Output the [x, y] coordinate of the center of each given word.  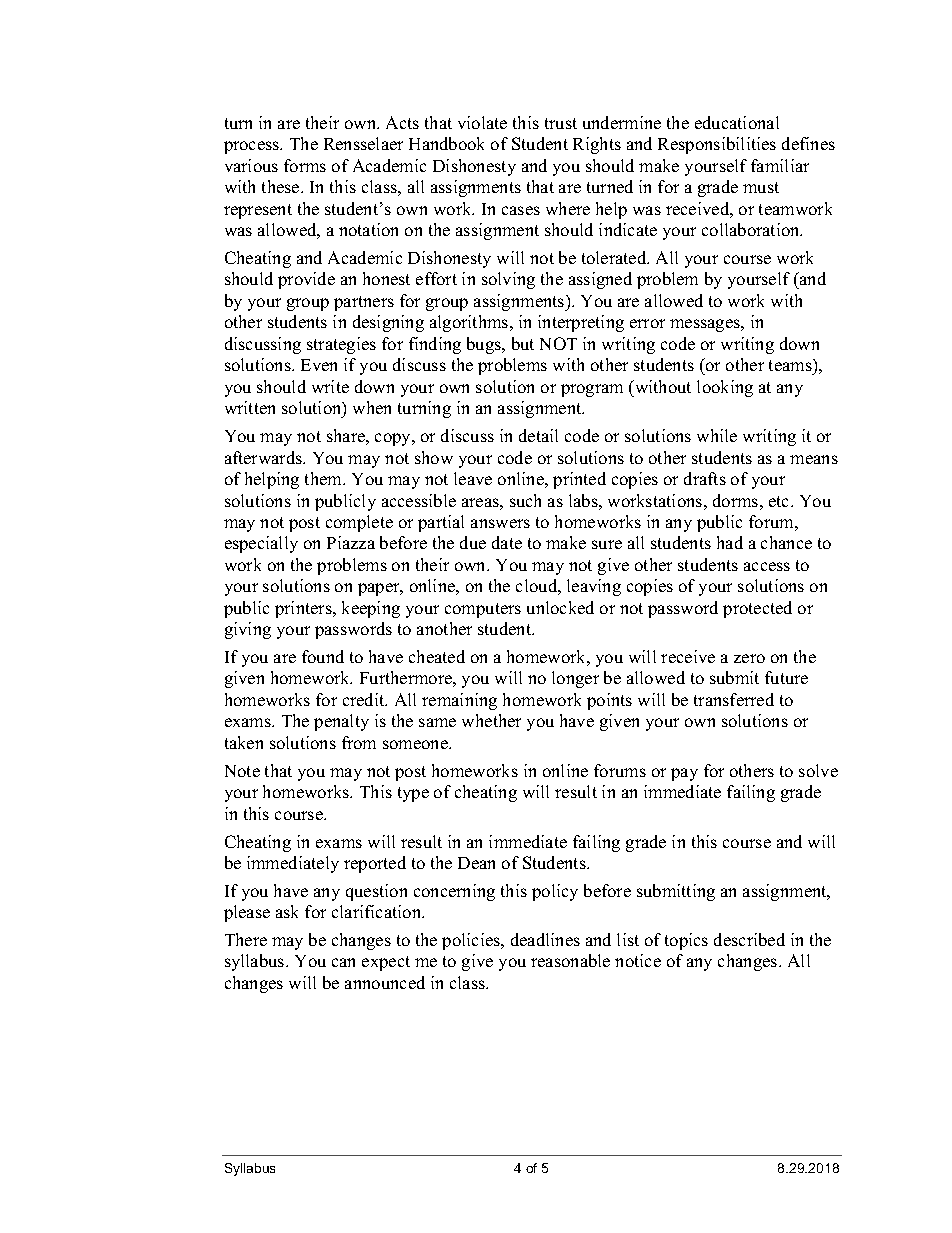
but [523, 343]
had [730, 542]
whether [491, 720]
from [359, 742]
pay [684, 774]
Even [319, 365]
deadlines [545, 939]
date [507, 542]
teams [791, 365]
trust [561, 123]
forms [305, 165]
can [343, 962]
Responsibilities [717, 145]
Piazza [351, 542]
